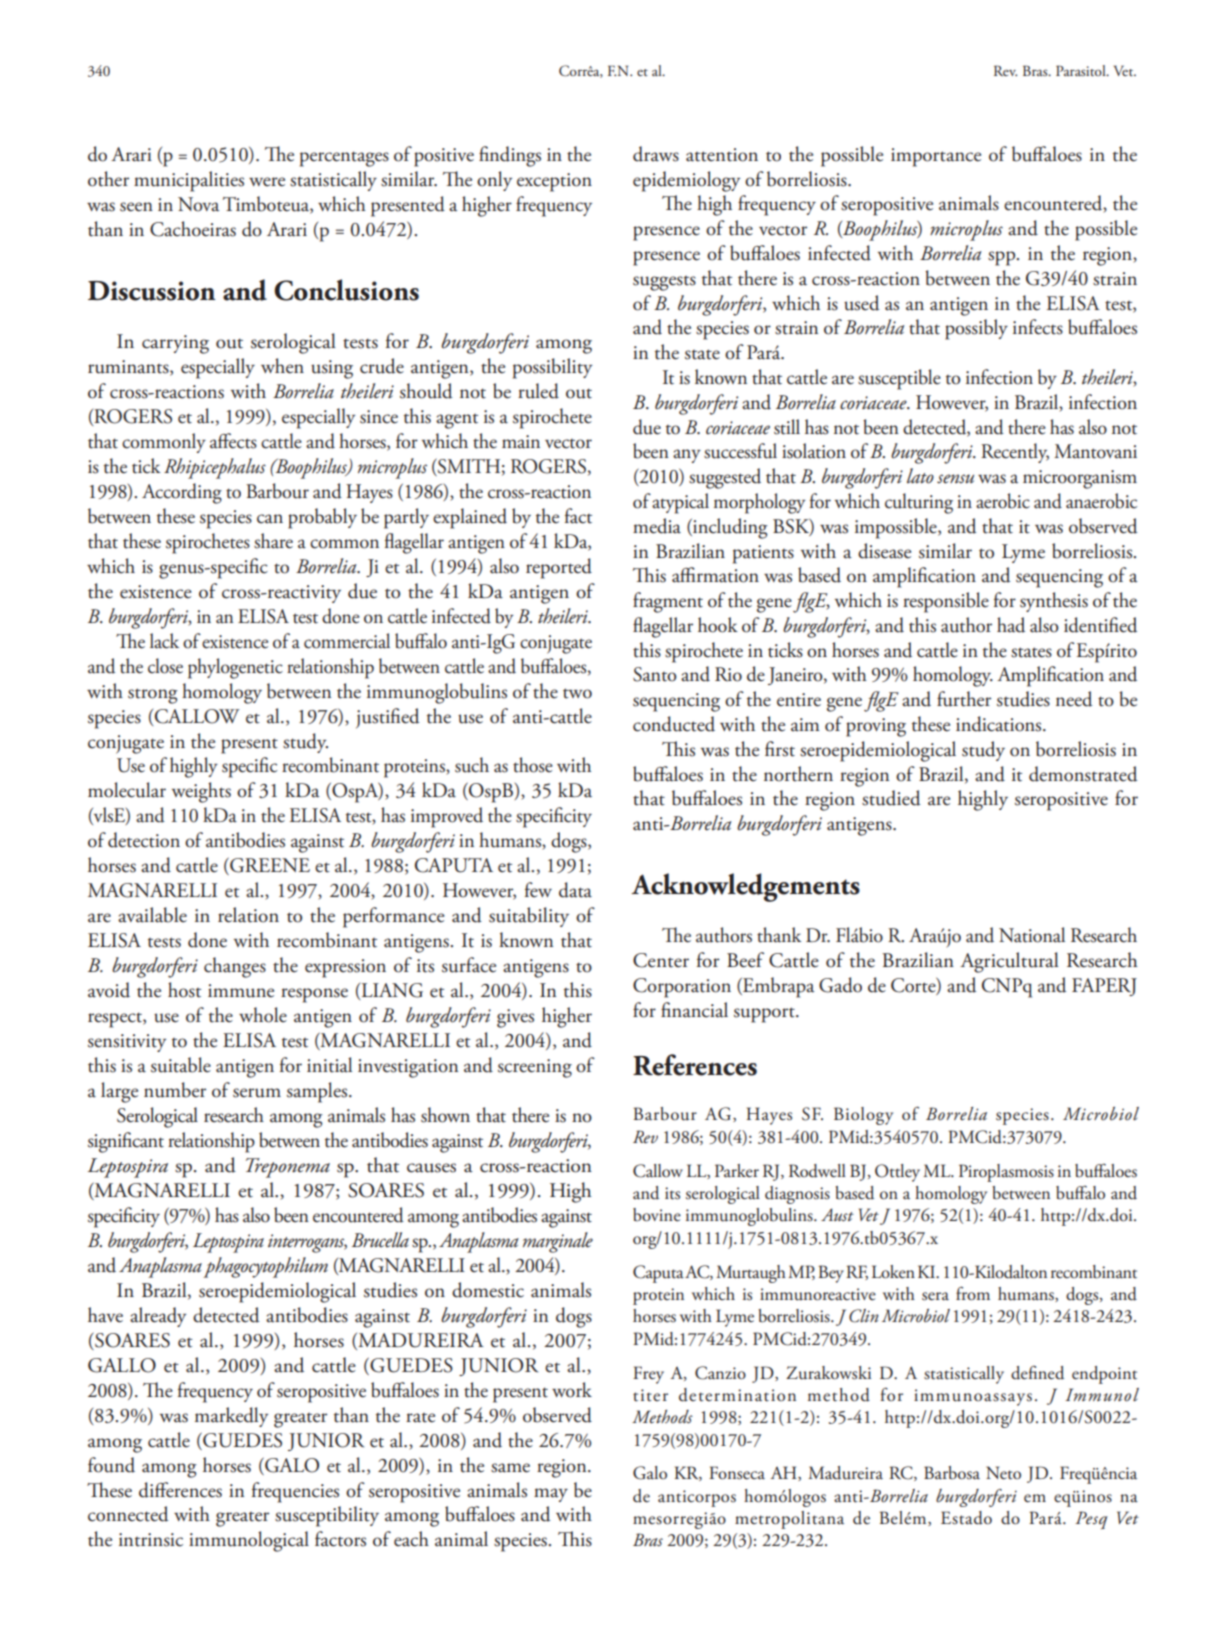  Describe the element at coordinates (180, 1490) in the page. I see `differences` at that location.
